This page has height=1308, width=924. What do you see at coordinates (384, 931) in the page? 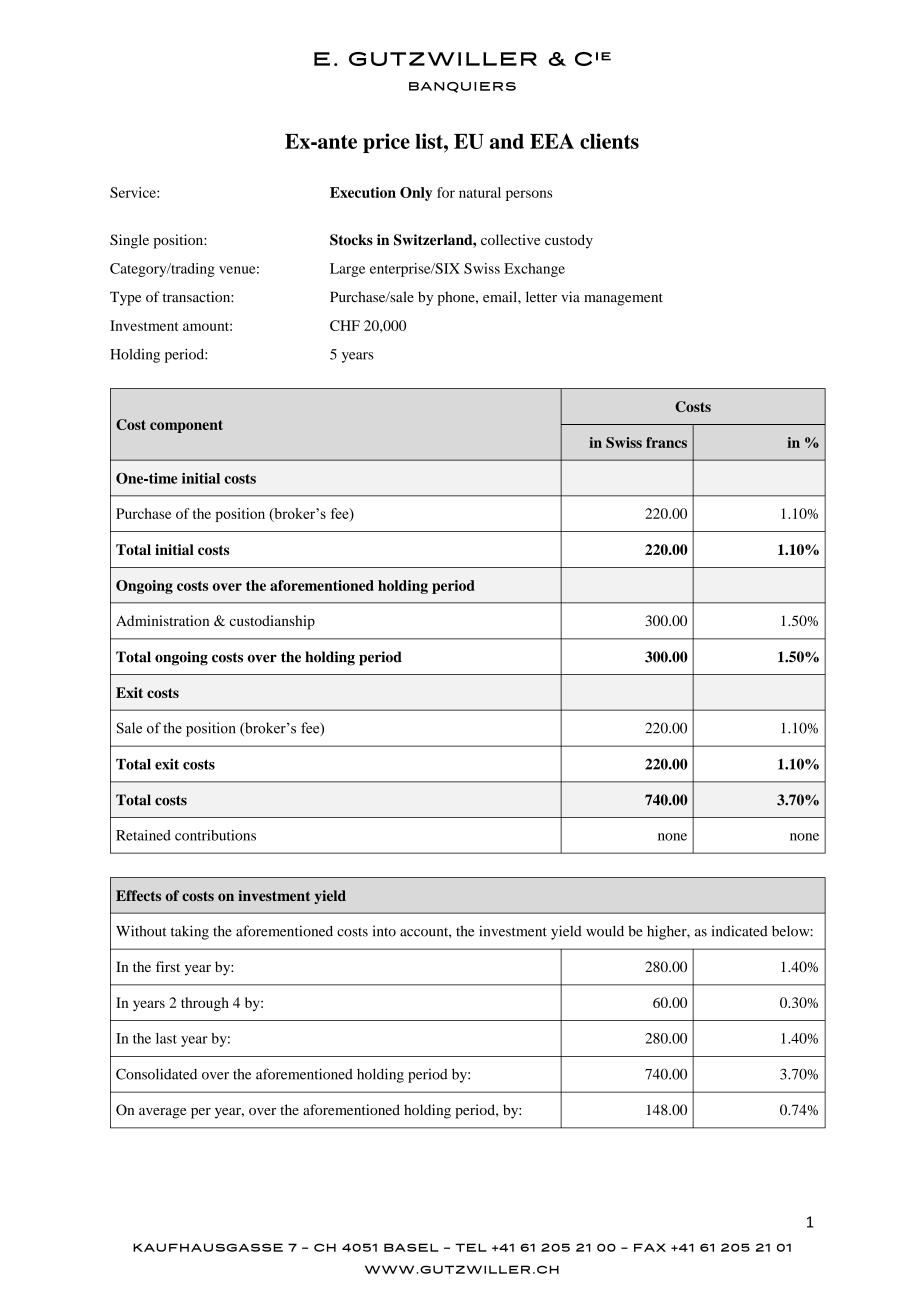
I see `into` at bounding box center [384, 931].
